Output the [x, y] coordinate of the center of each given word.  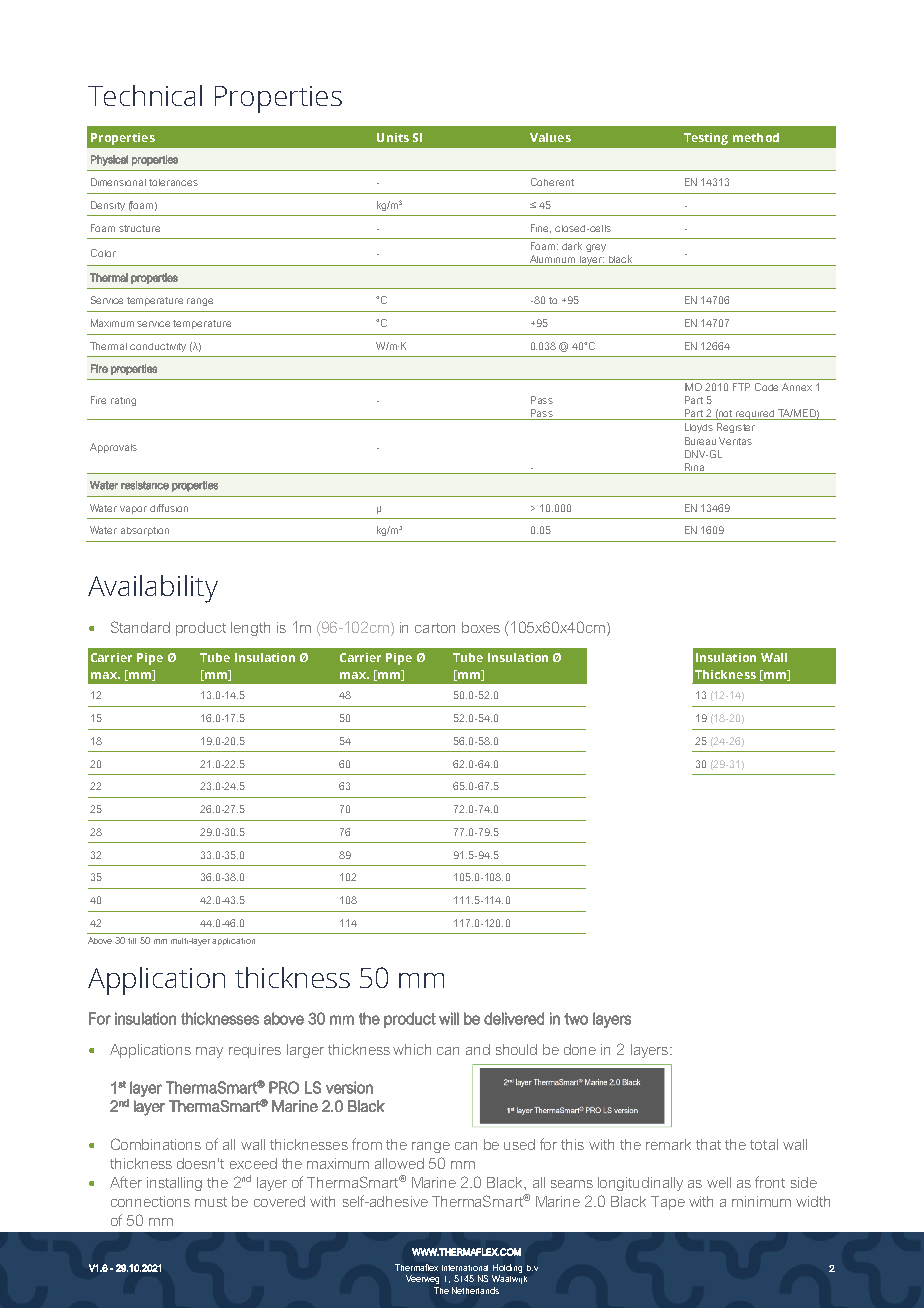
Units [393, 137]
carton [435, 628]
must [211, 1202]
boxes [481, 627]
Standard [140, 627]
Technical [145, 95]
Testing [706, 139]
